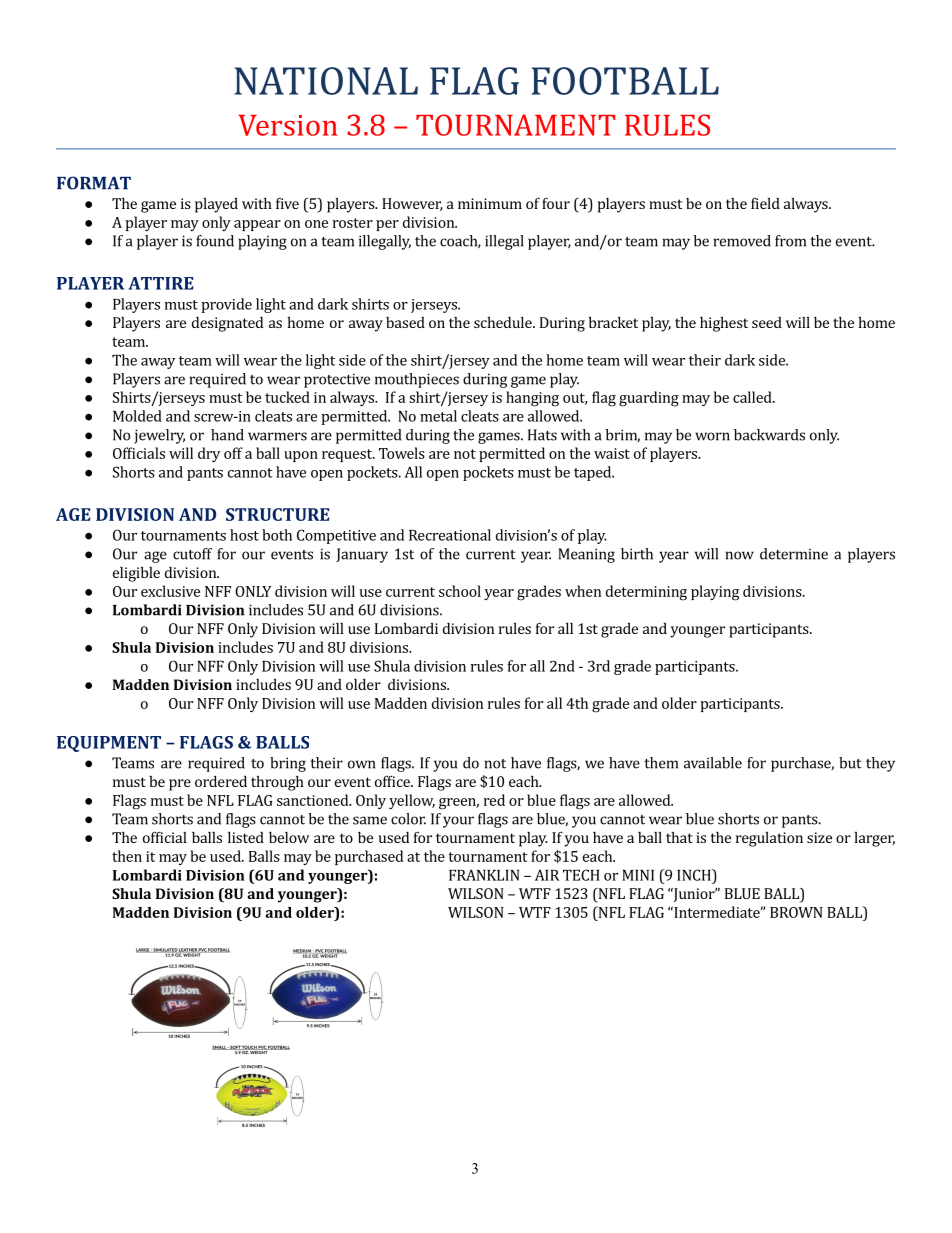  What do you see at coordinates (326, 81) in the image?
I see `NATIONAL` at bounding box center [326, 81].
